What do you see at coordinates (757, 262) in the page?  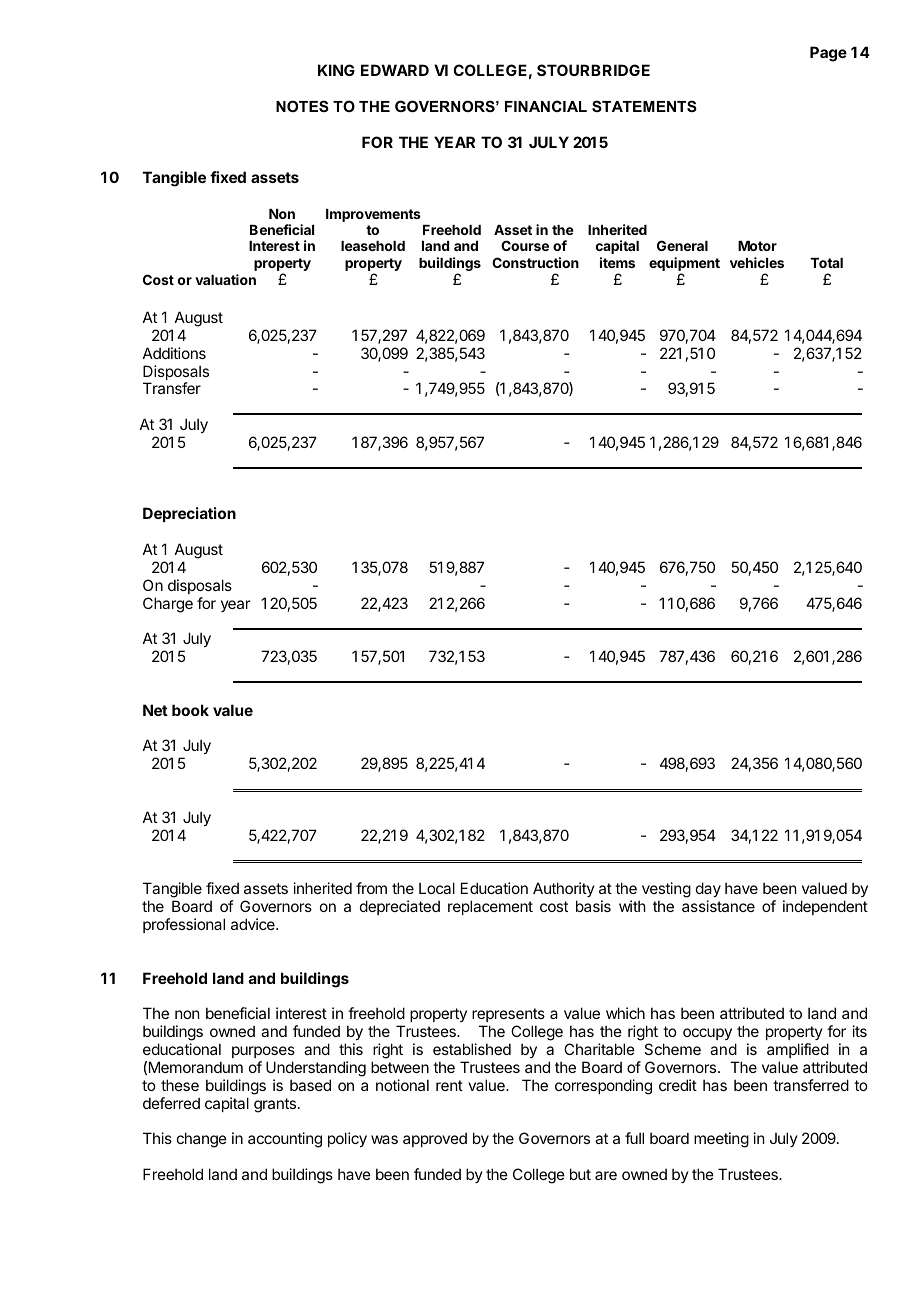 I see `vehicles` at bounding box center [757, 262].
